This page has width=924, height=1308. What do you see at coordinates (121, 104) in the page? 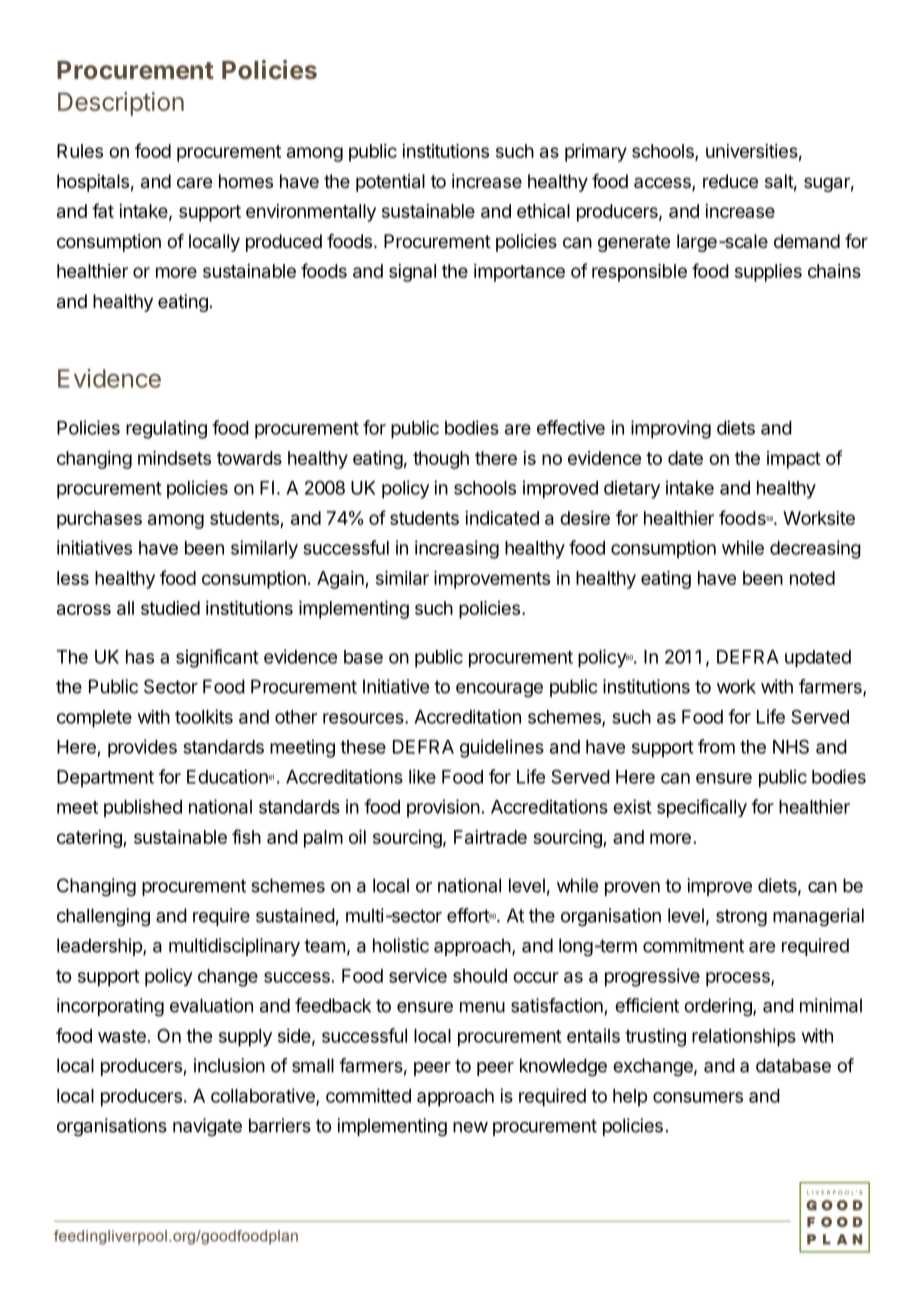
I see `Description` at bounding box center [121, 104].
